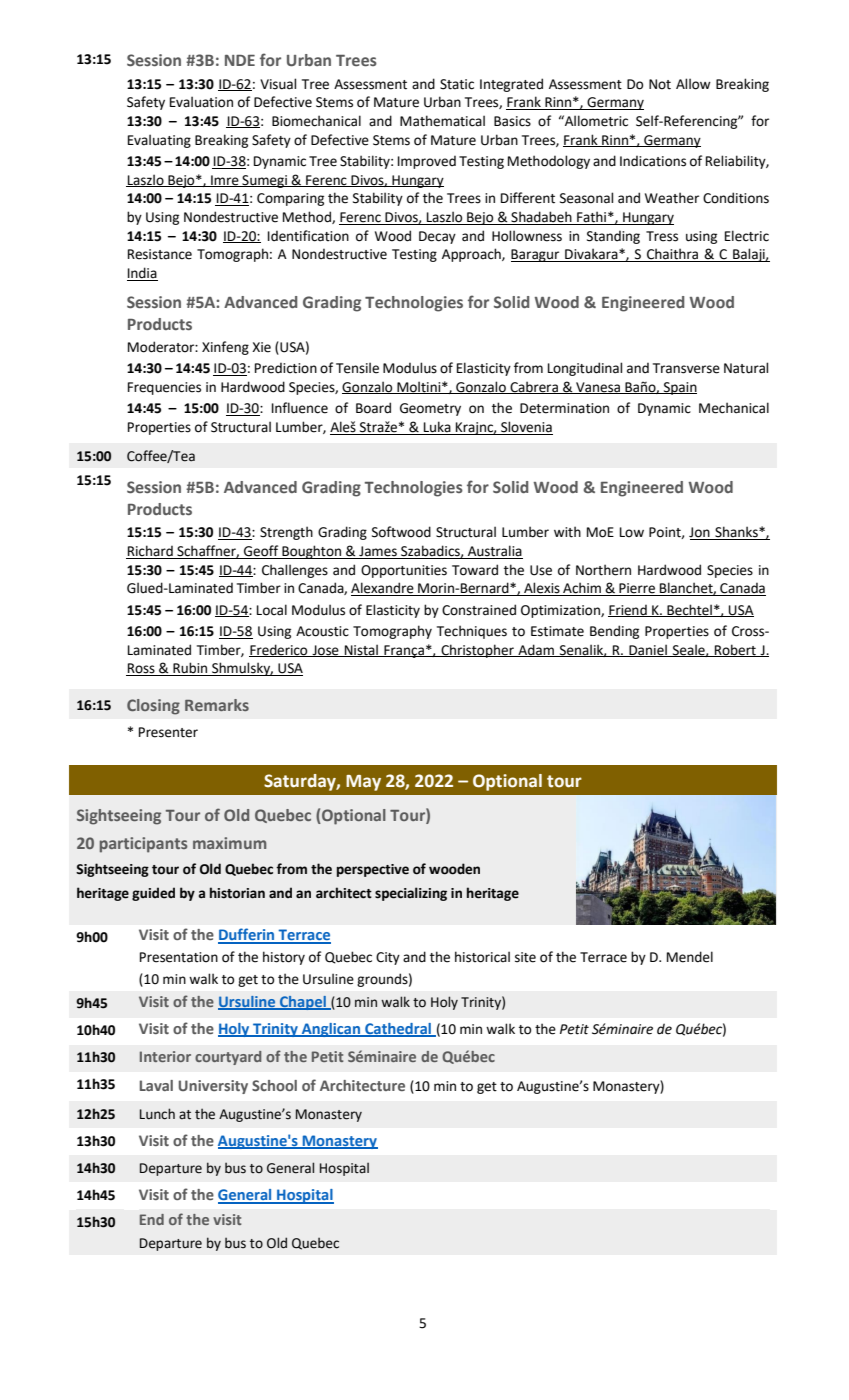 This screenshot has height=1400, width=849. I want to click on Xie, so click(261, 347).
